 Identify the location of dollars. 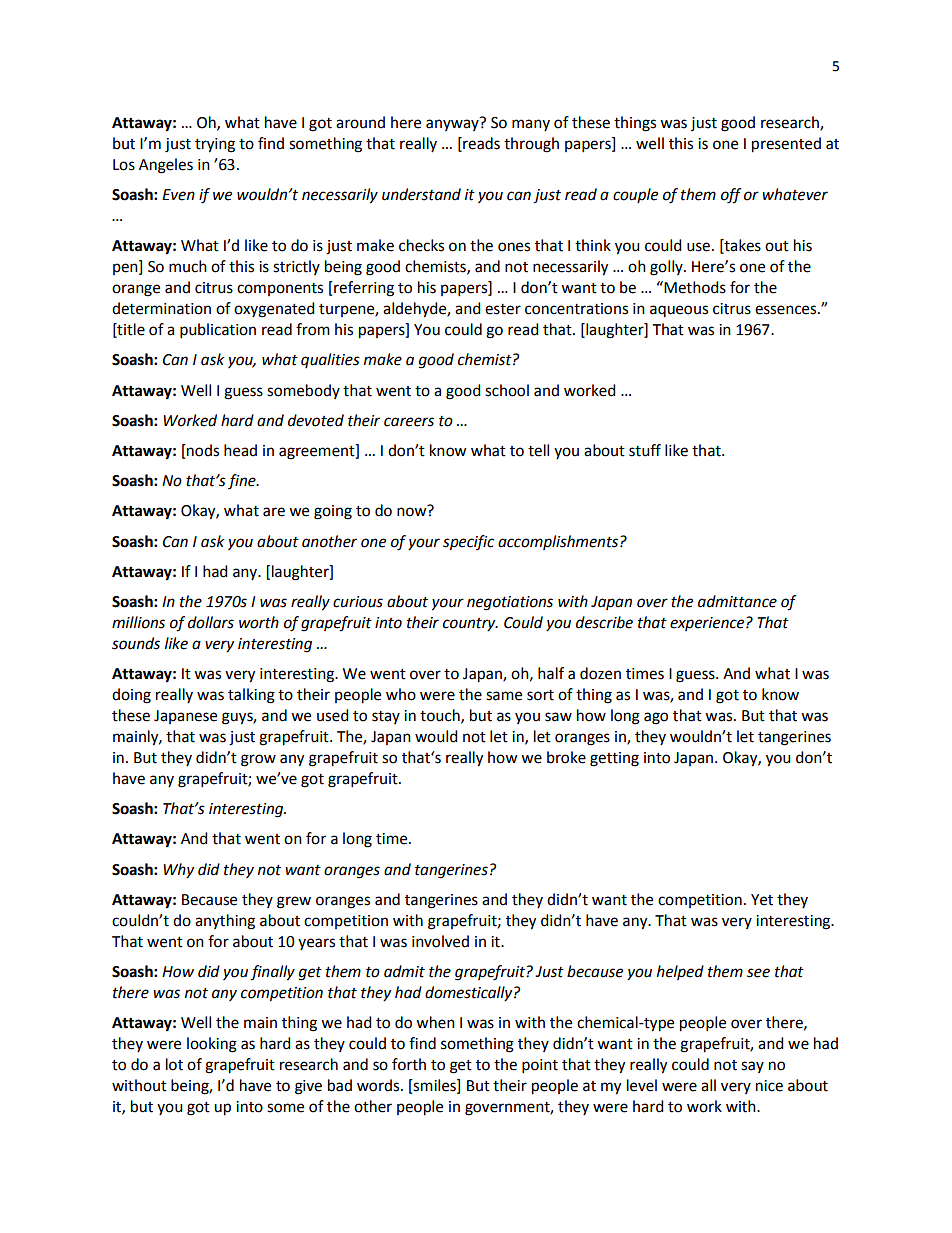
(211, 622).
